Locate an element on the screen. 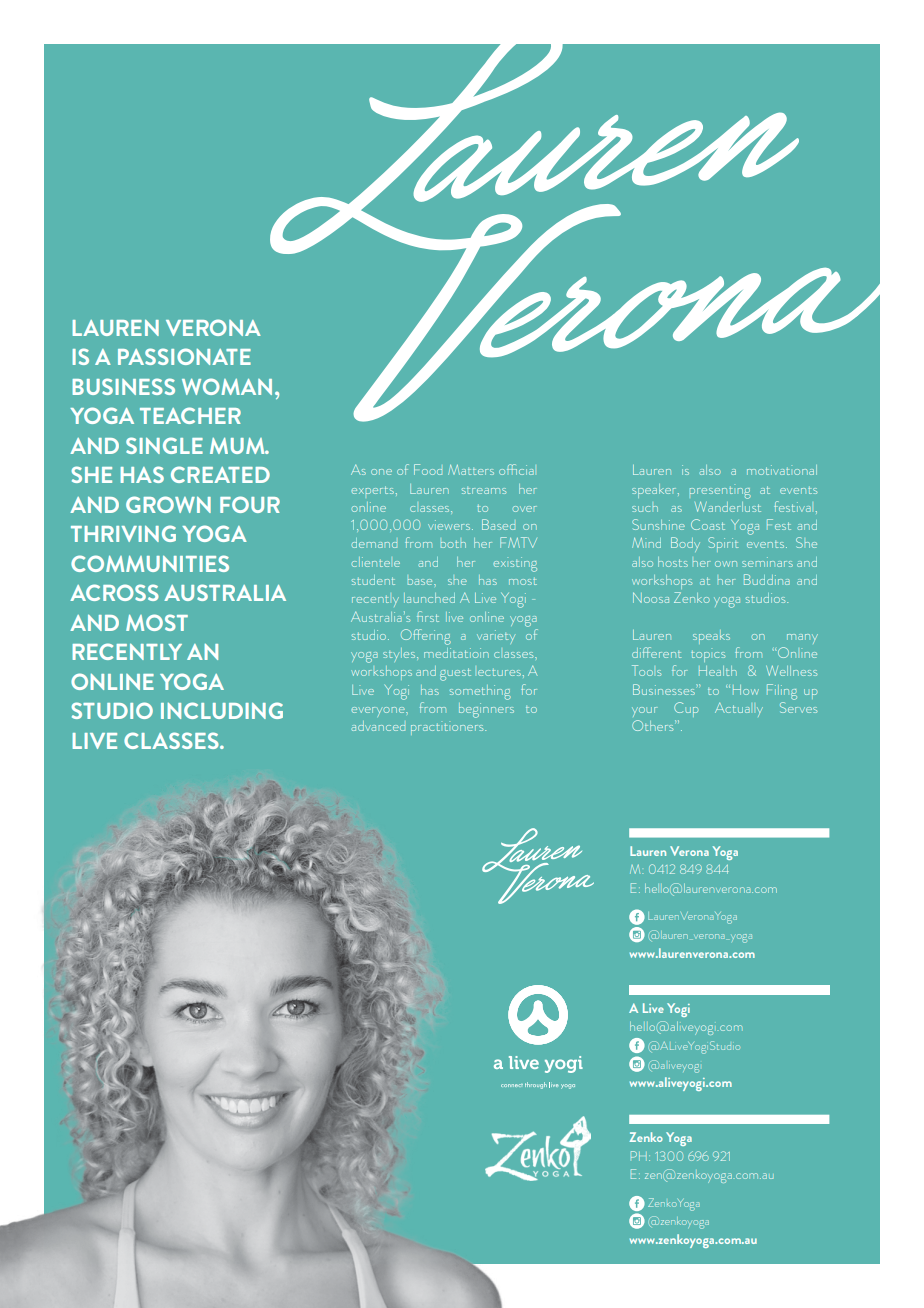 The height and width of the screenshot is (1308, 924). motivational is located at coordinates (782, 470).
